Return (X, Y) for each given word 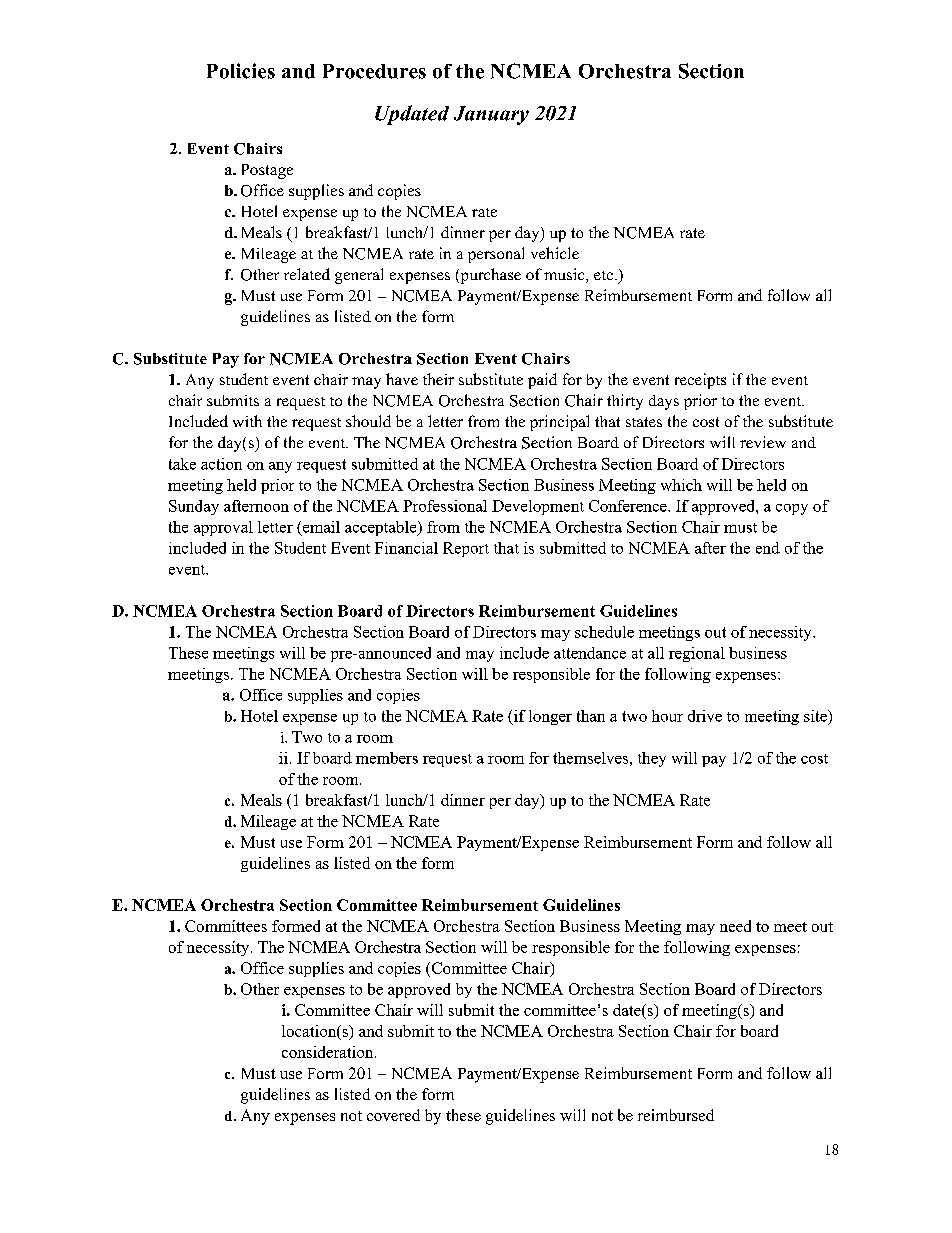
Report (466, 549)
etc (603, 275)
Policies (241, 71)
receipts (700, 381)
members (387, 758)
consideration (329, 1052)
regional (697, 654)
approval (223, 528)
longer (550, 717)
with (247, 421)
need (735, 926)
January (491, 115)
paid (542, 381)
